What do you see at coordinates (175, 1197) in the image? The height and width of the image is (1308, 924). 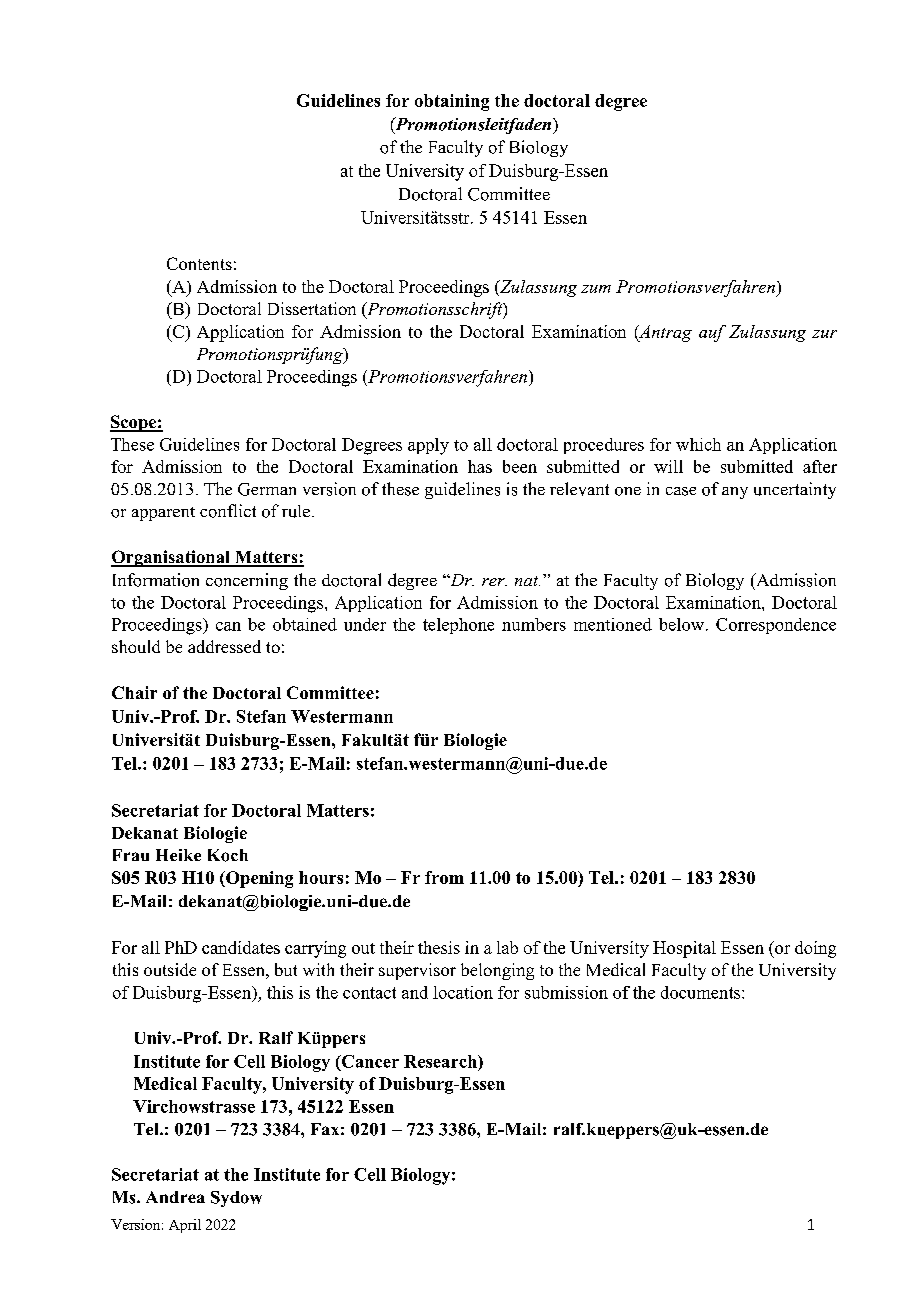 I see `Andrea` at bounding box center [175, 1197].
